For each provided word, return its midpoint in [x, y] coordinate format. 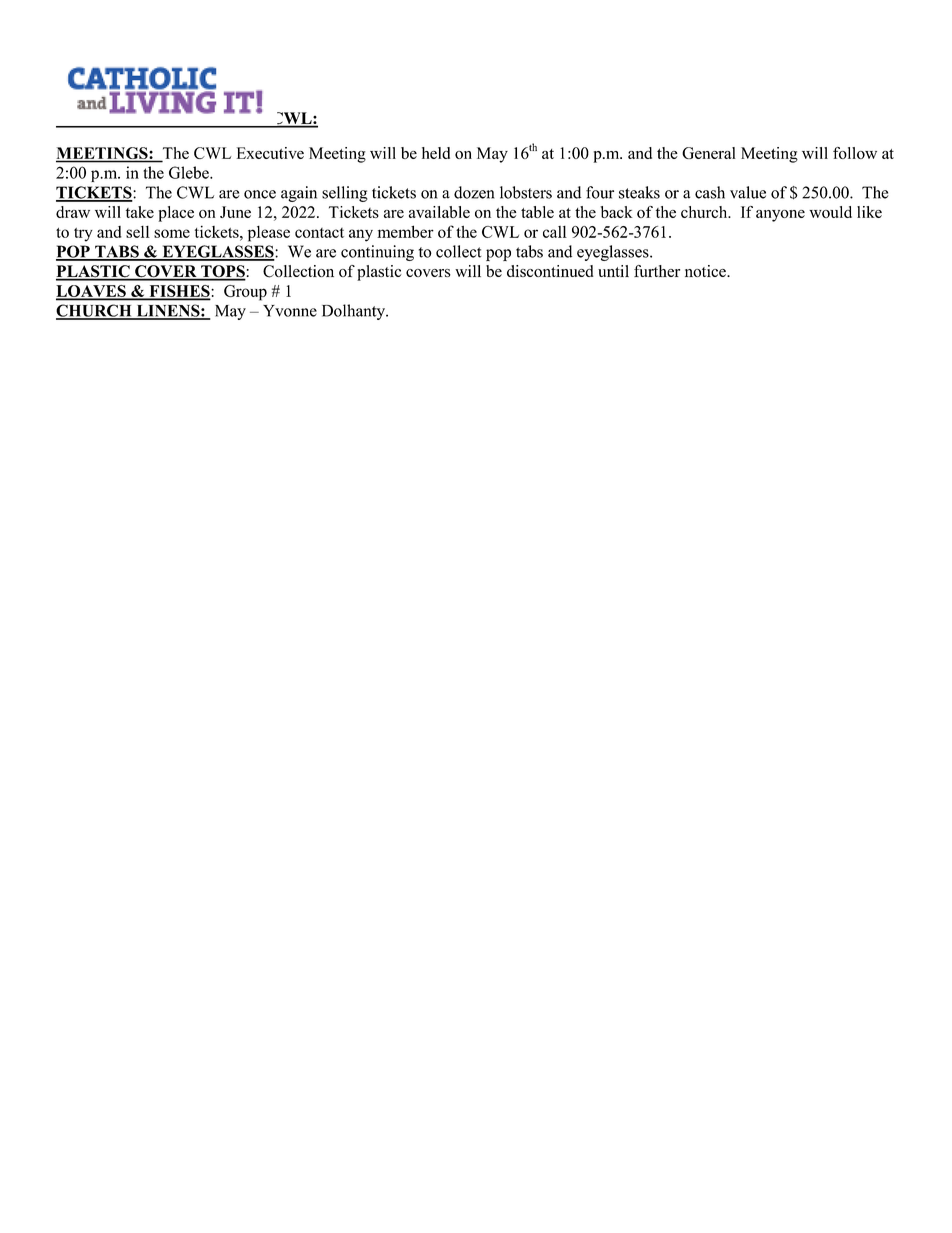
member [405, 231]
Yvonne [290, 311]
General [709, 153]
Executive [270, 153]
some [172, 233]
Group [245, 293]
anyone [780, 216]
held [436, 153]
